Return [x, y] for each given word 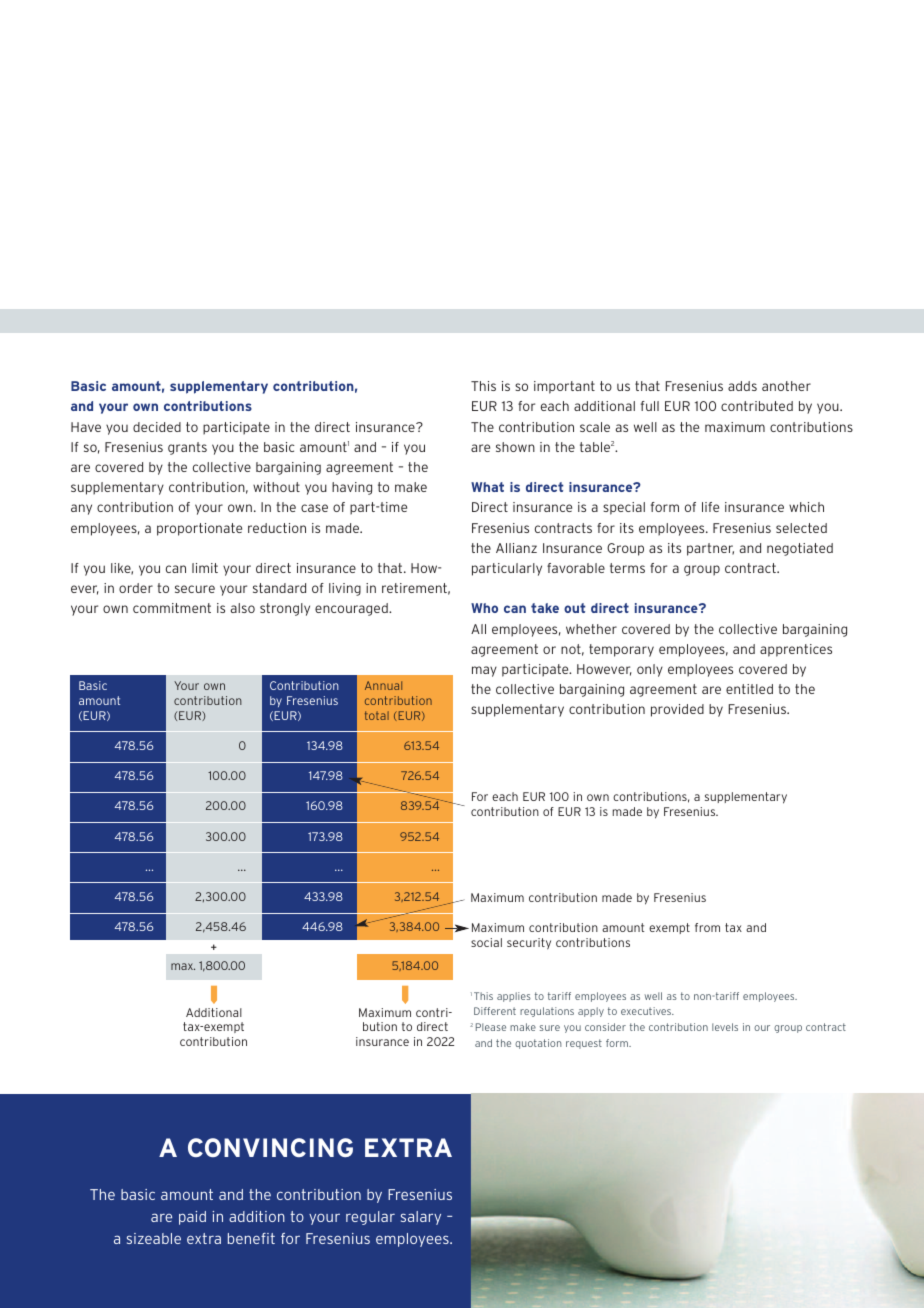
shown [515, 447]
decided [157, 427]
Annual [383, 685]
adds [742, 386]
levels [725, 1027]
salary [421, 1218]
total [377, 715]
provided [677, 710]
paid [192, 1218]
